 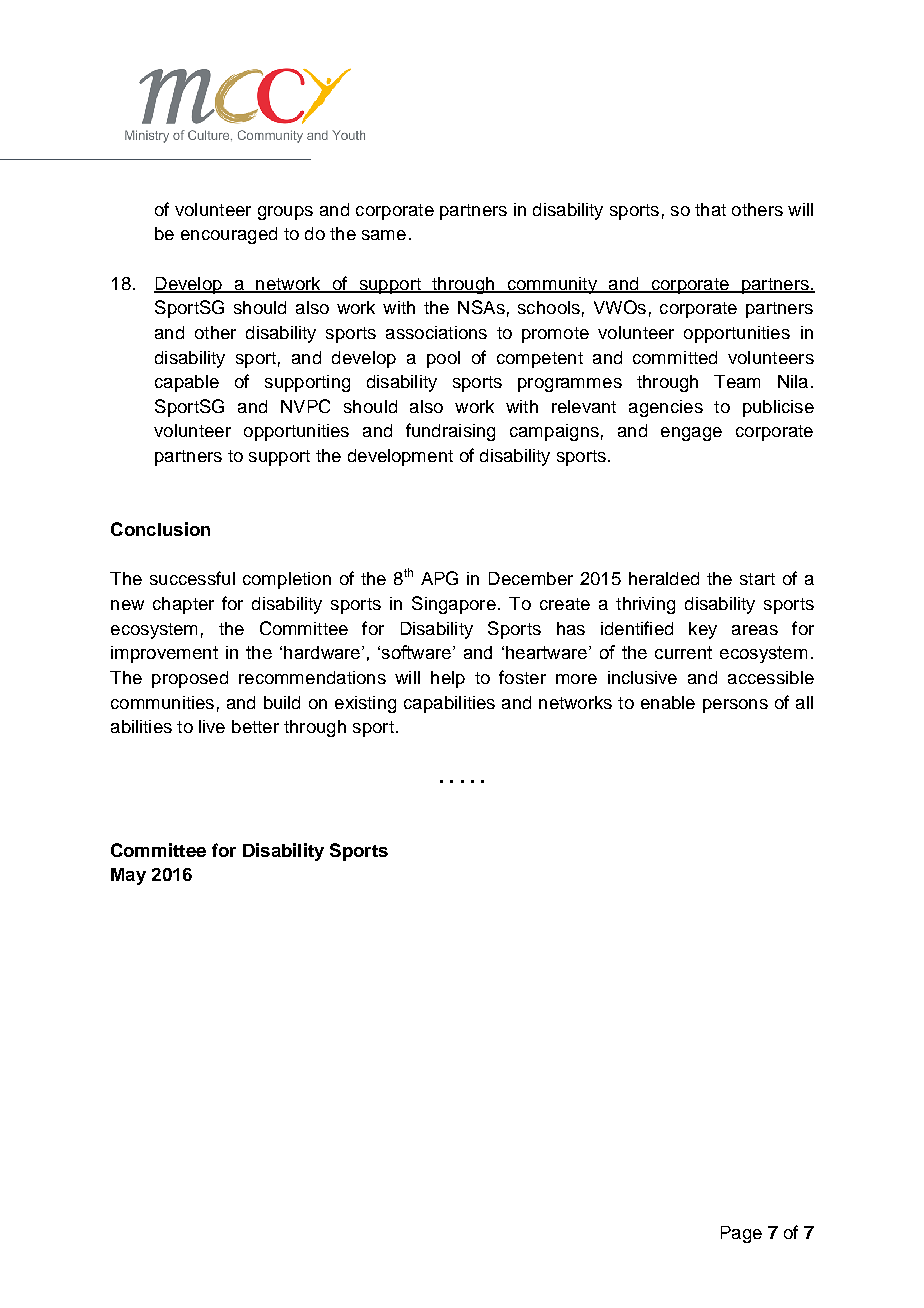 What do you see at coordinates (365, 704) in the screenshot?
I see `existing` at bounding box center [365, 704].
